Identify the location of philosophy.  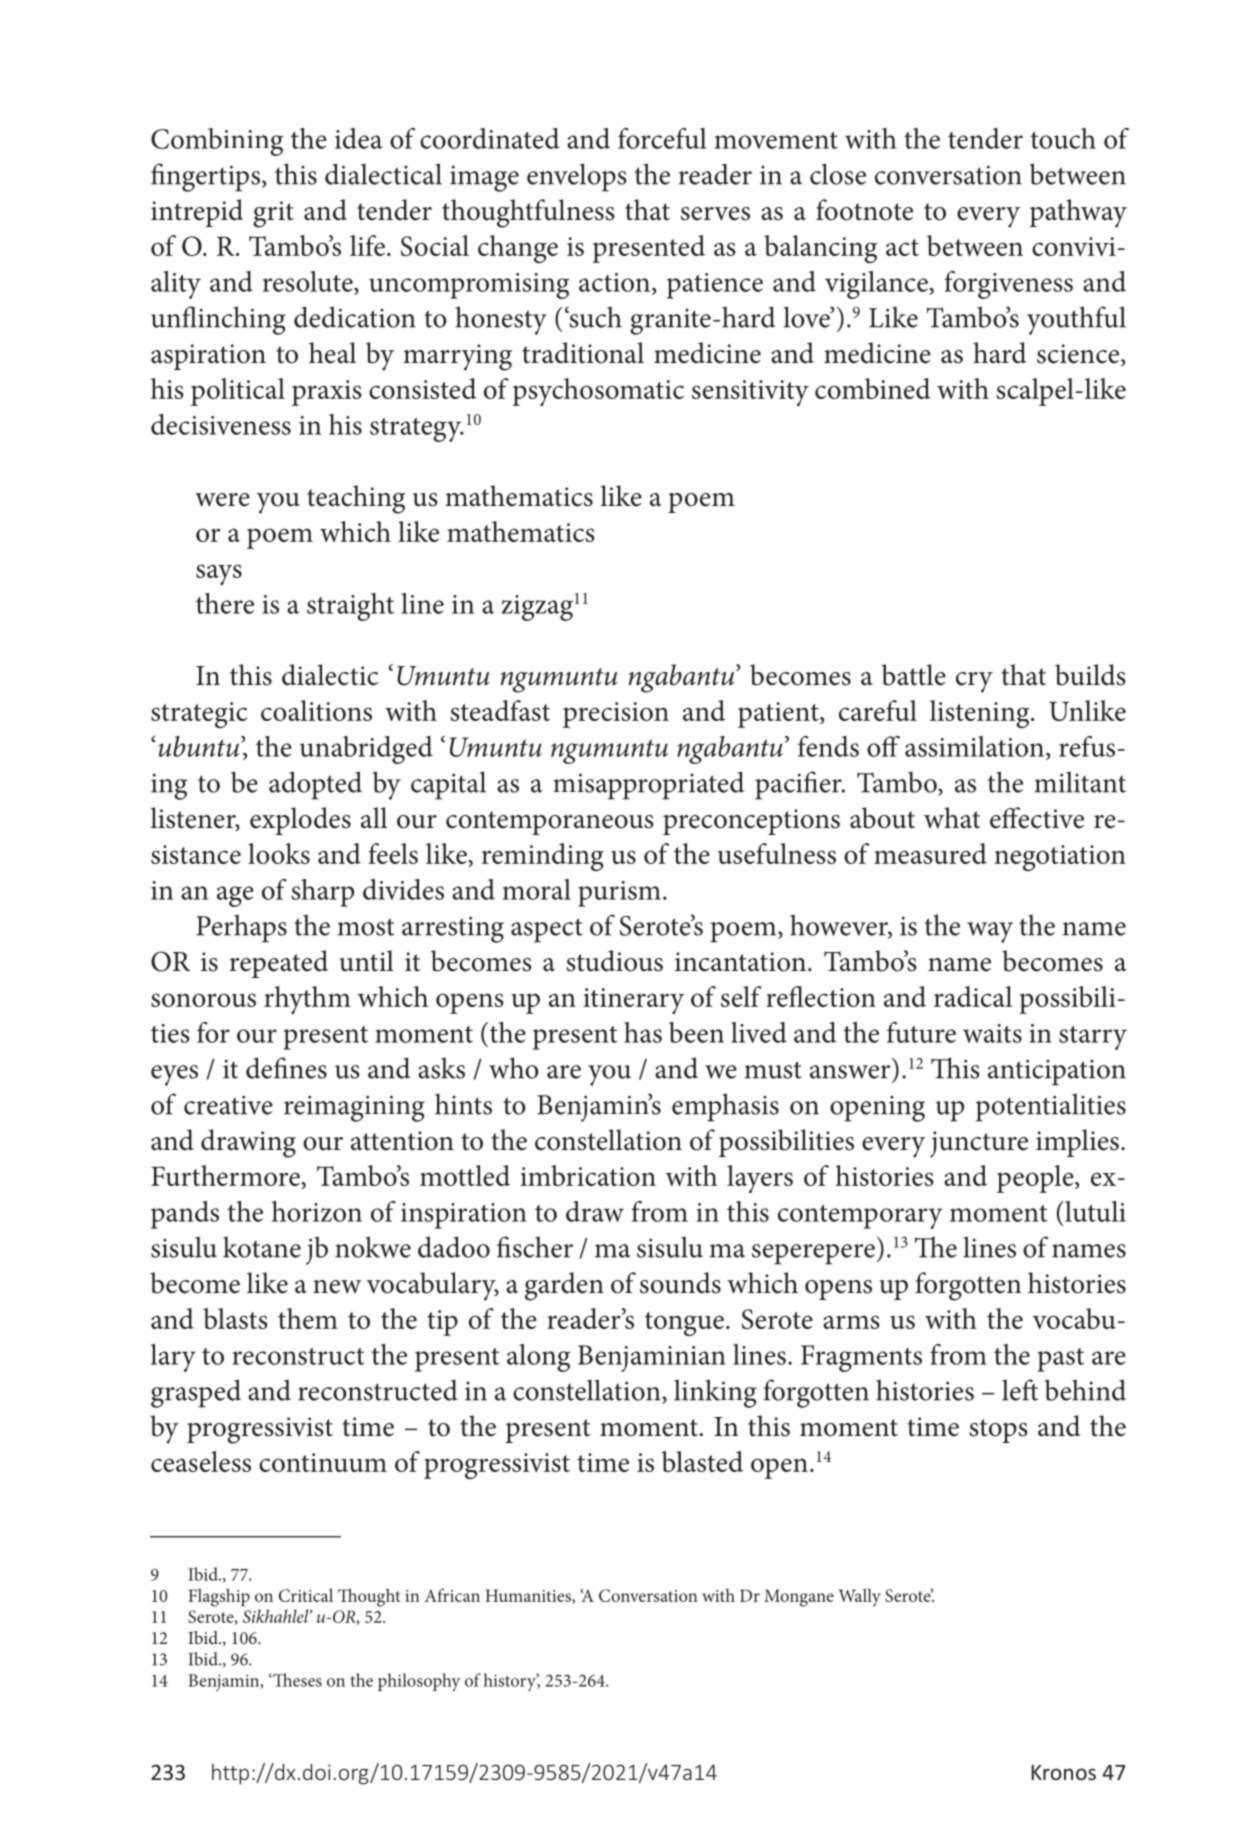
(419, 1682).
